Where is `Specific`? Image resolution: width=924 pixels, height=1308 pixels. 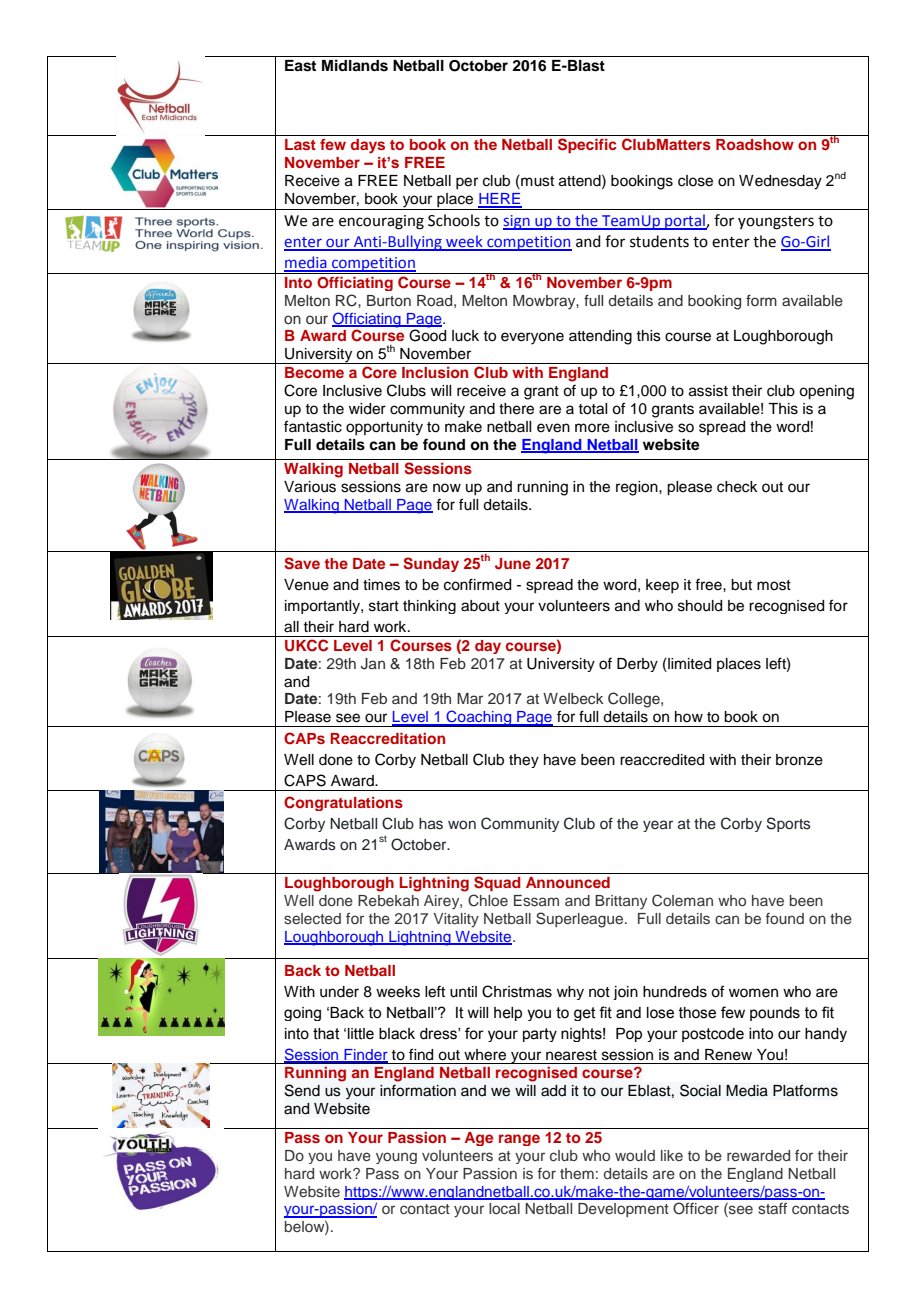 Specific is located at coordinates (587, 145).
